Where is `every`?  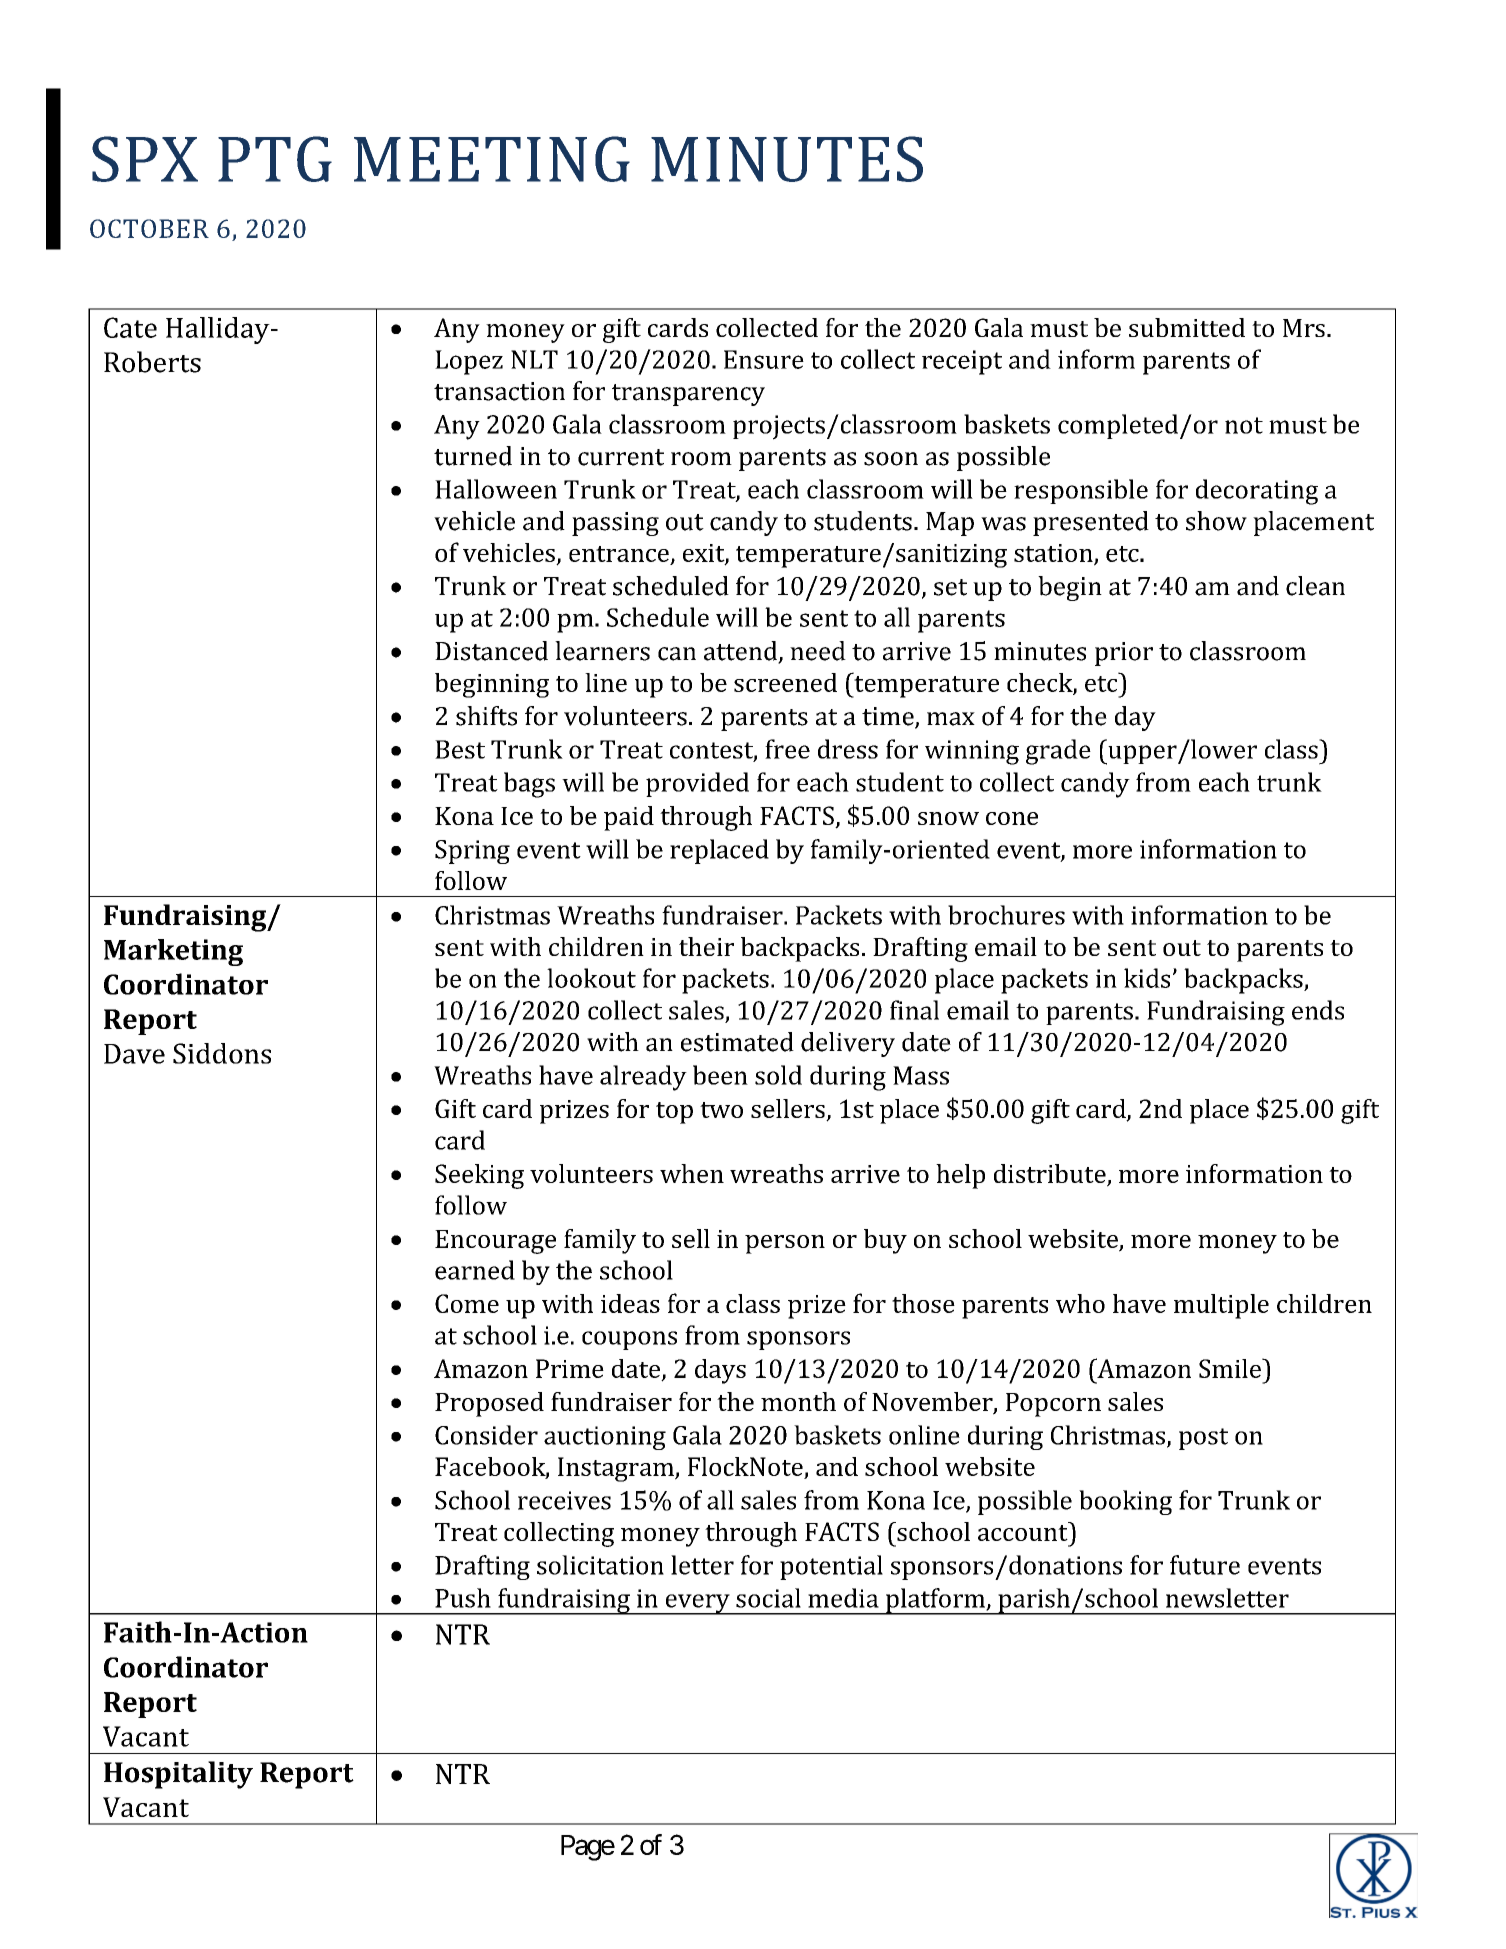
every is located at coordinates (697, 1604).
